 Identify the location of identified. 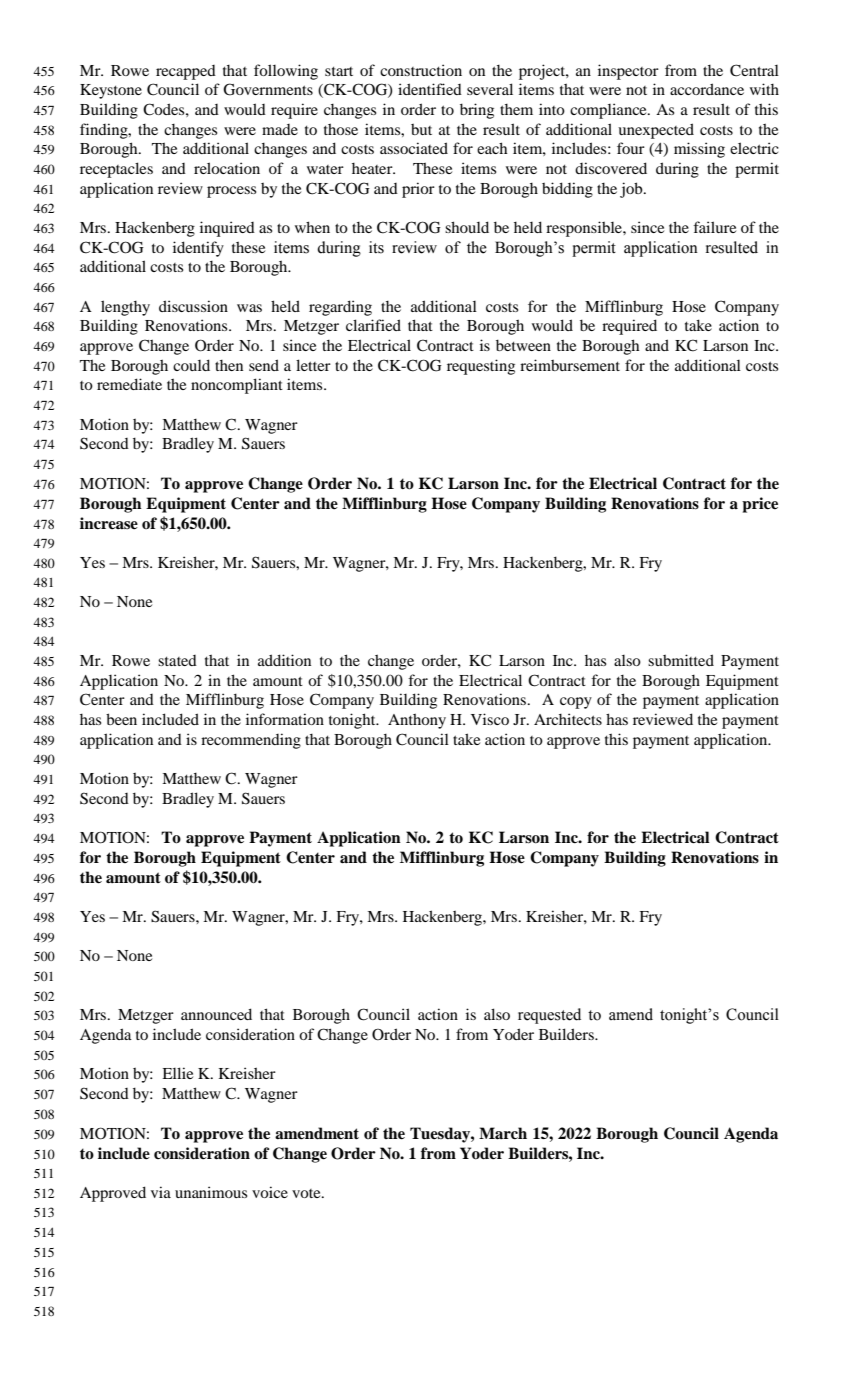
(430, 89).
